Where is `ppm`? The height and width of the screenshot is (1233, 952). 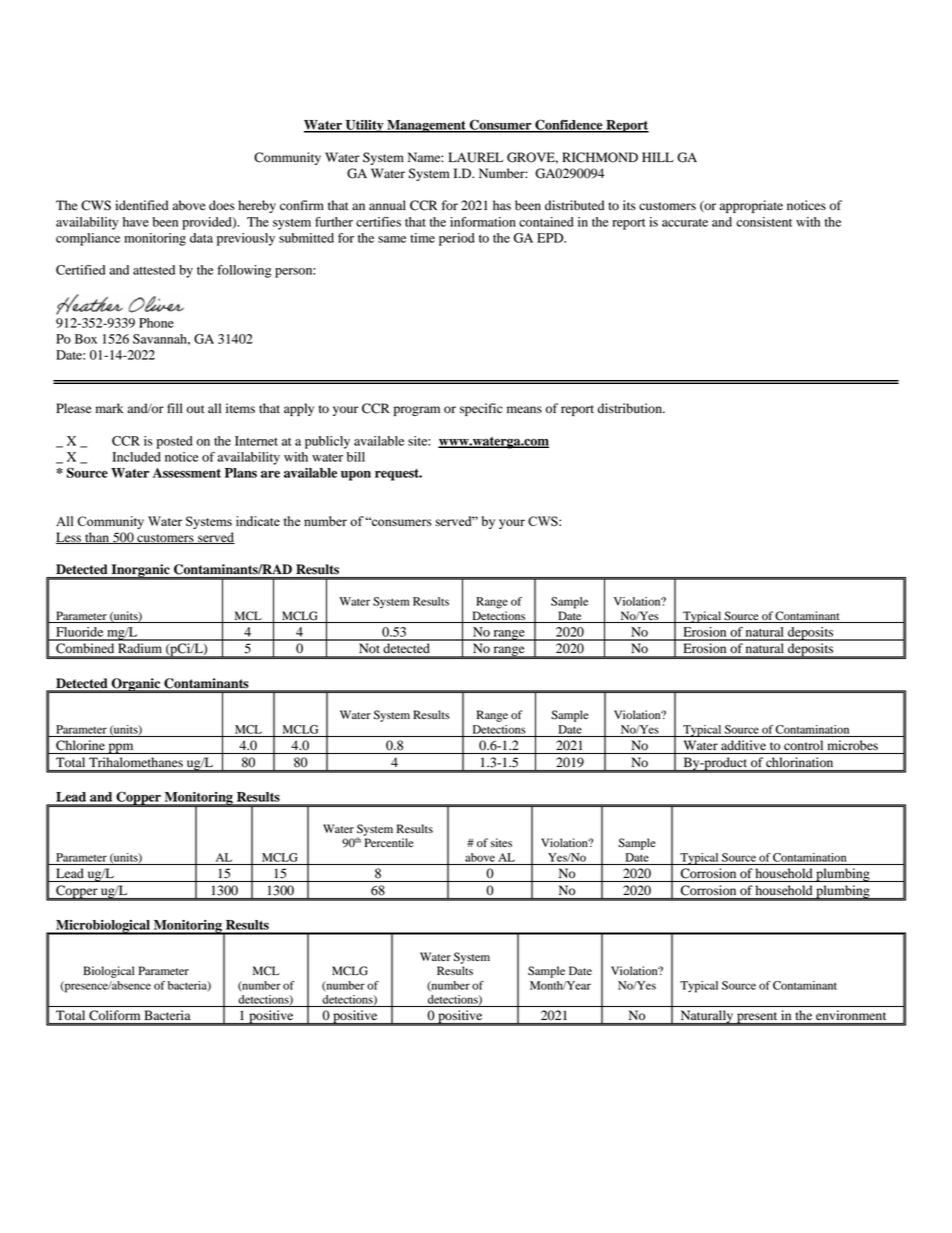 ppm is located at coordinates (121, 748).
